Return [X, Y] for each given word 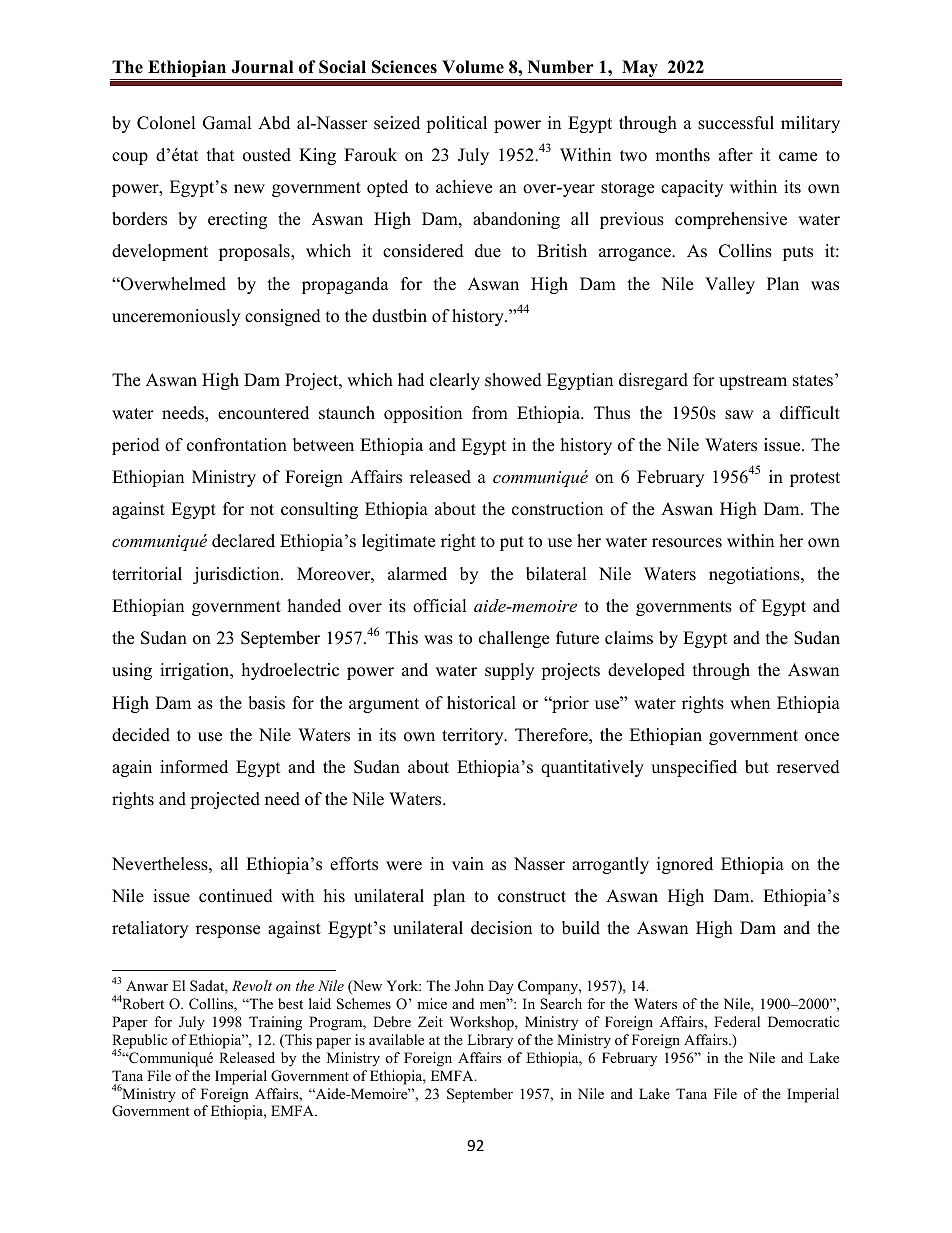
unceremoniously [176, 317]
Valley [730, 285]
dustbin [399, 316]
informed [194, 767]
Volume [473, 67]
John [469, 986]
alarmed [417, 574]
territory [474, 736]
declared [243, 541]
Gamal [227, 123]
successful [736, 123]
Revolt [252, 985]
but [757, 767]
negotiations [755, 575]
